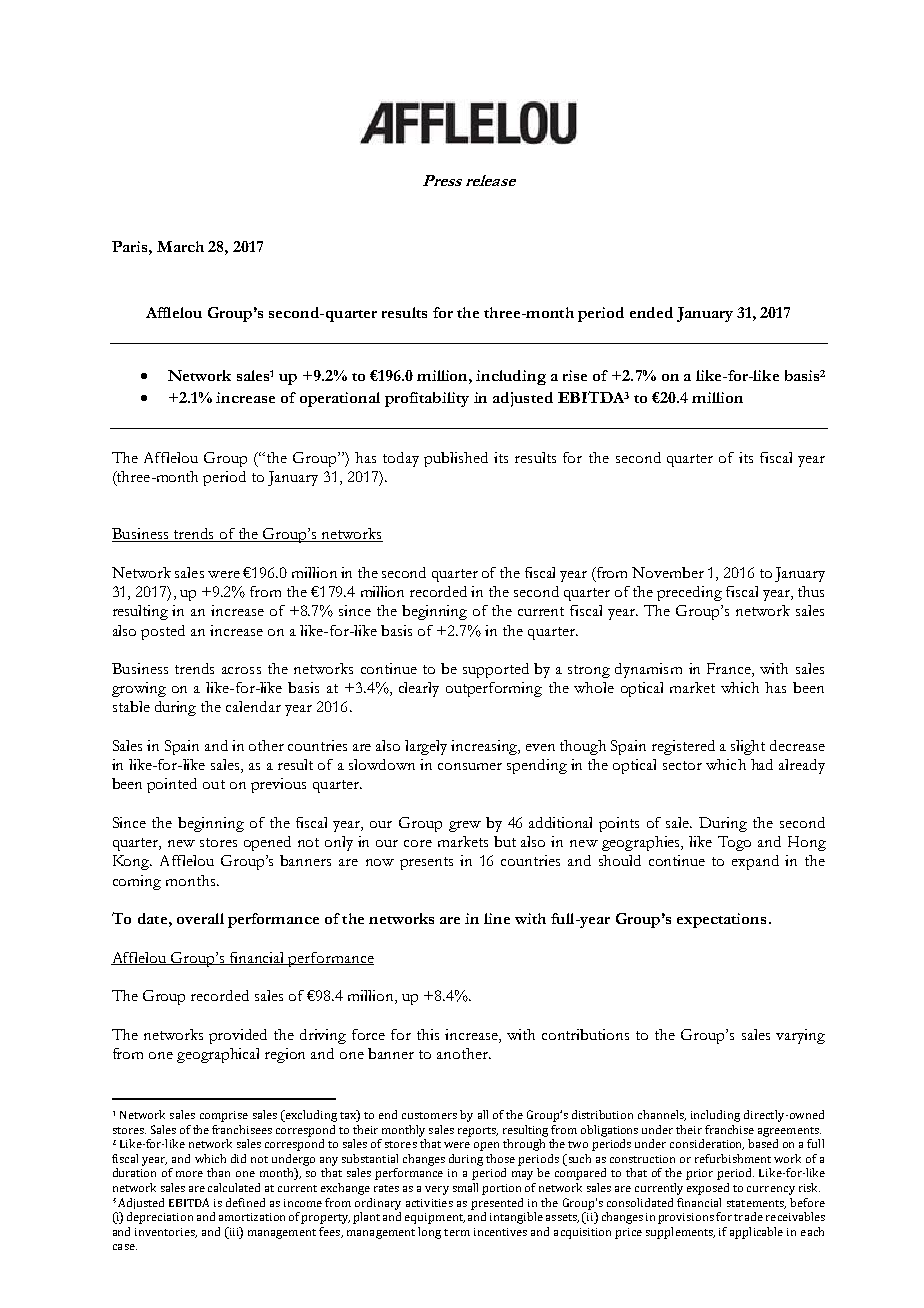 This document has width=924, height=1308. I want to click on ended, so click(651, 312).
